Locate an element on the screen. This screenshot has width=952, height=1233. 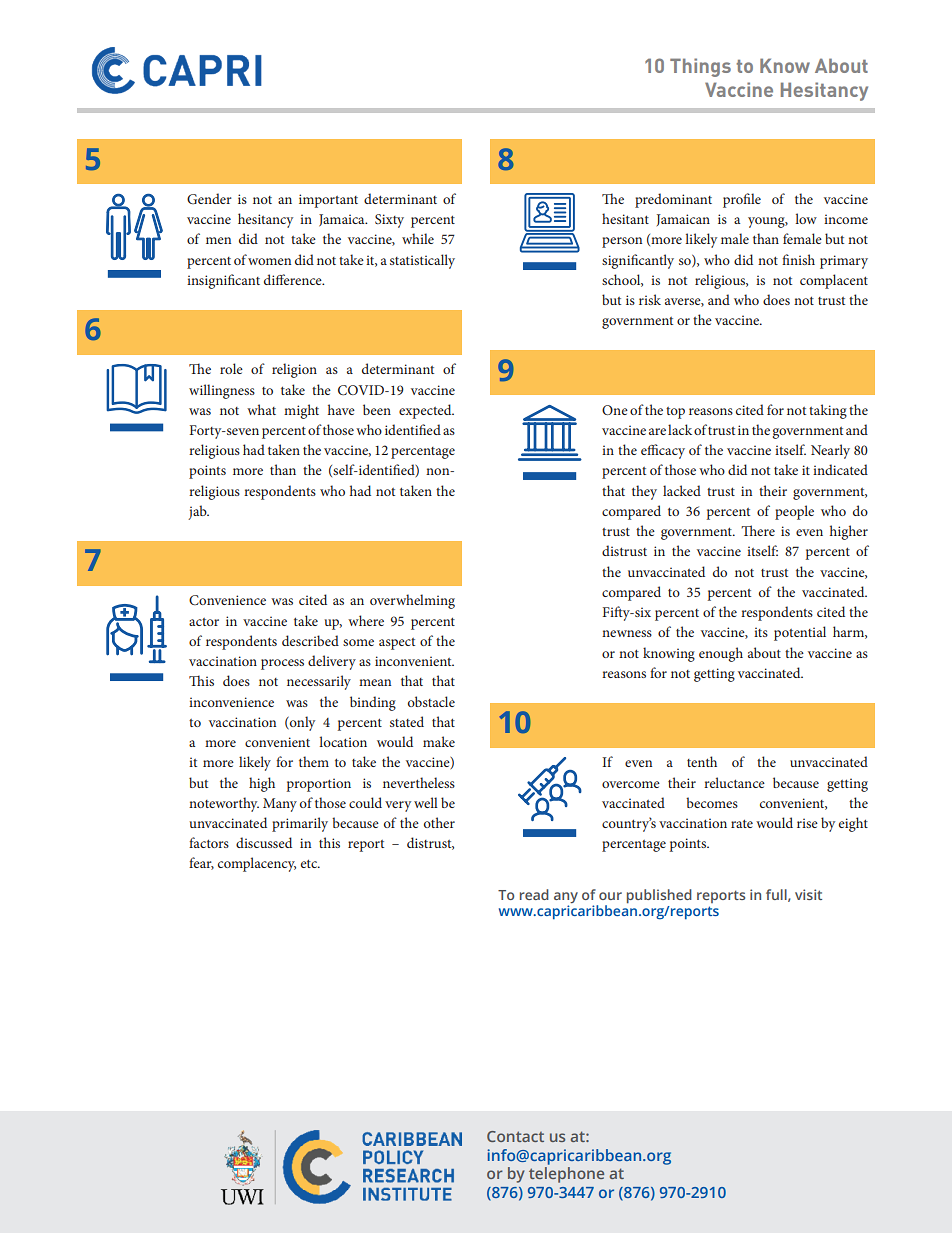
Nearly is located at coordinates (830, 451).
